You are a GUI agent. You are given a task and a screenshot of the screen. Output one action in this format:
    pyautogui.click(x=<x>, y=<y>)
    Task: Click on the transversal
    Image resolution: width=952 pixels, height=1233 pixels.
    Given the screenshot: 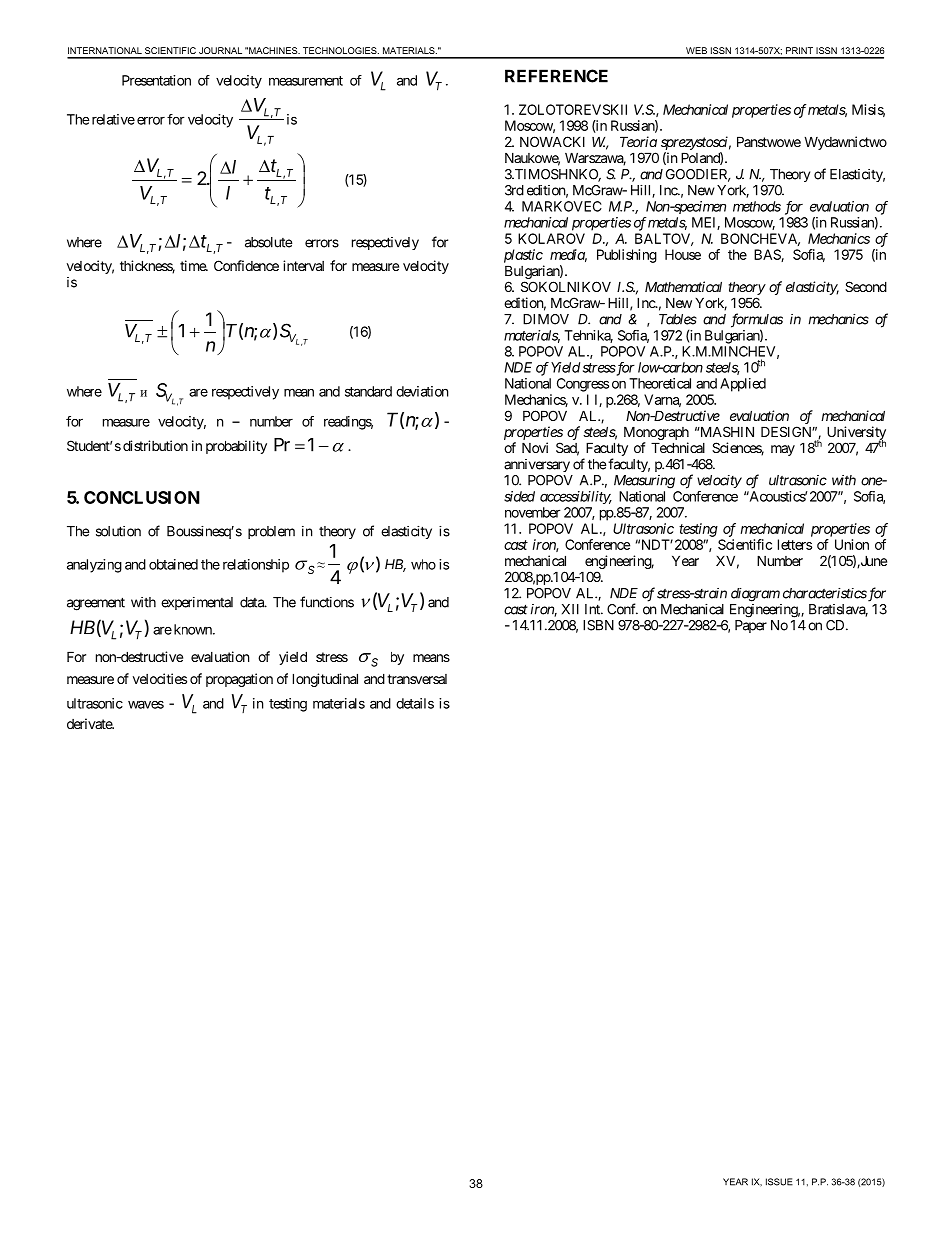 What is the action you would take?
    pyautogui.click(x=417, y=679)
